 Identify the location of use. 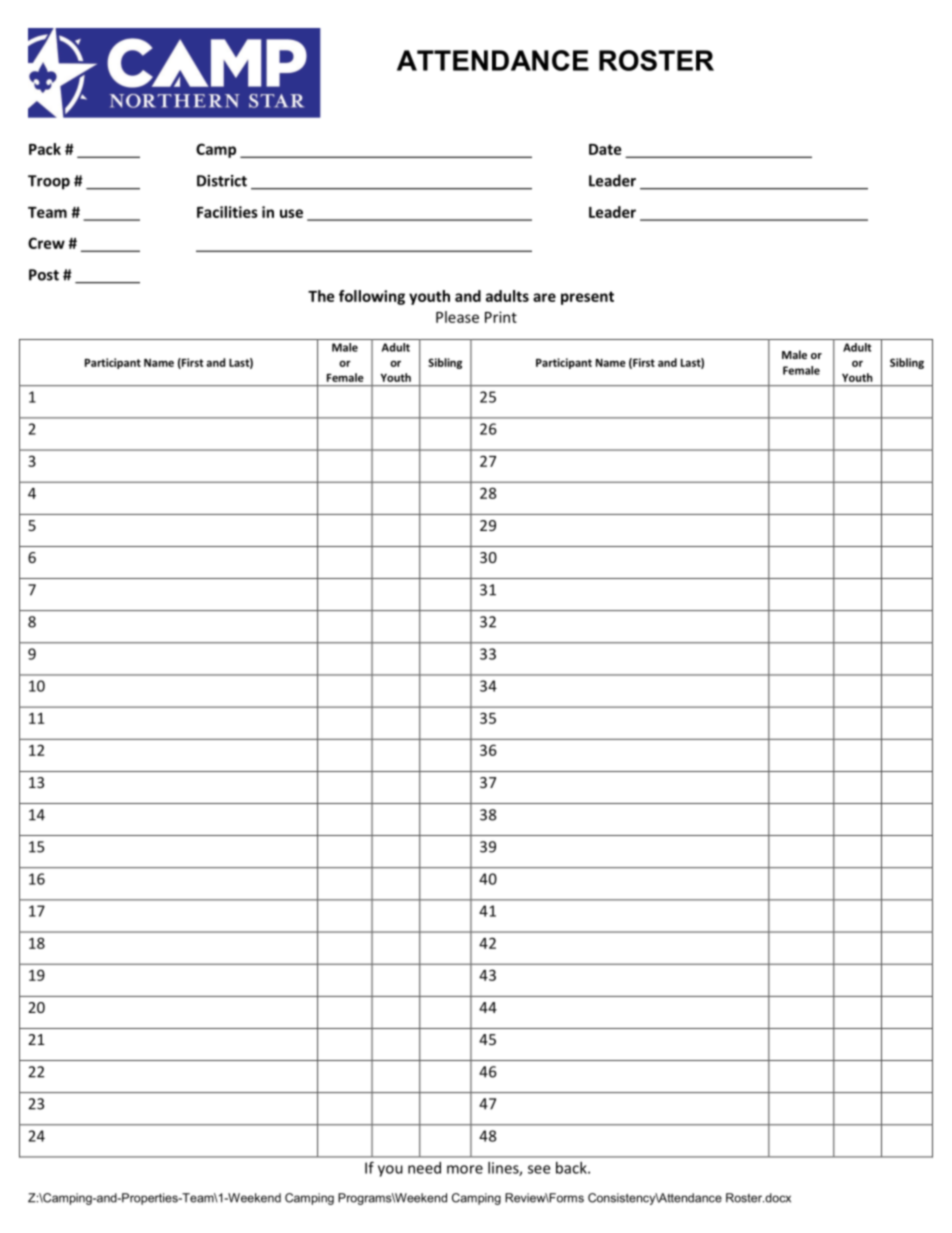
(291, 213).
